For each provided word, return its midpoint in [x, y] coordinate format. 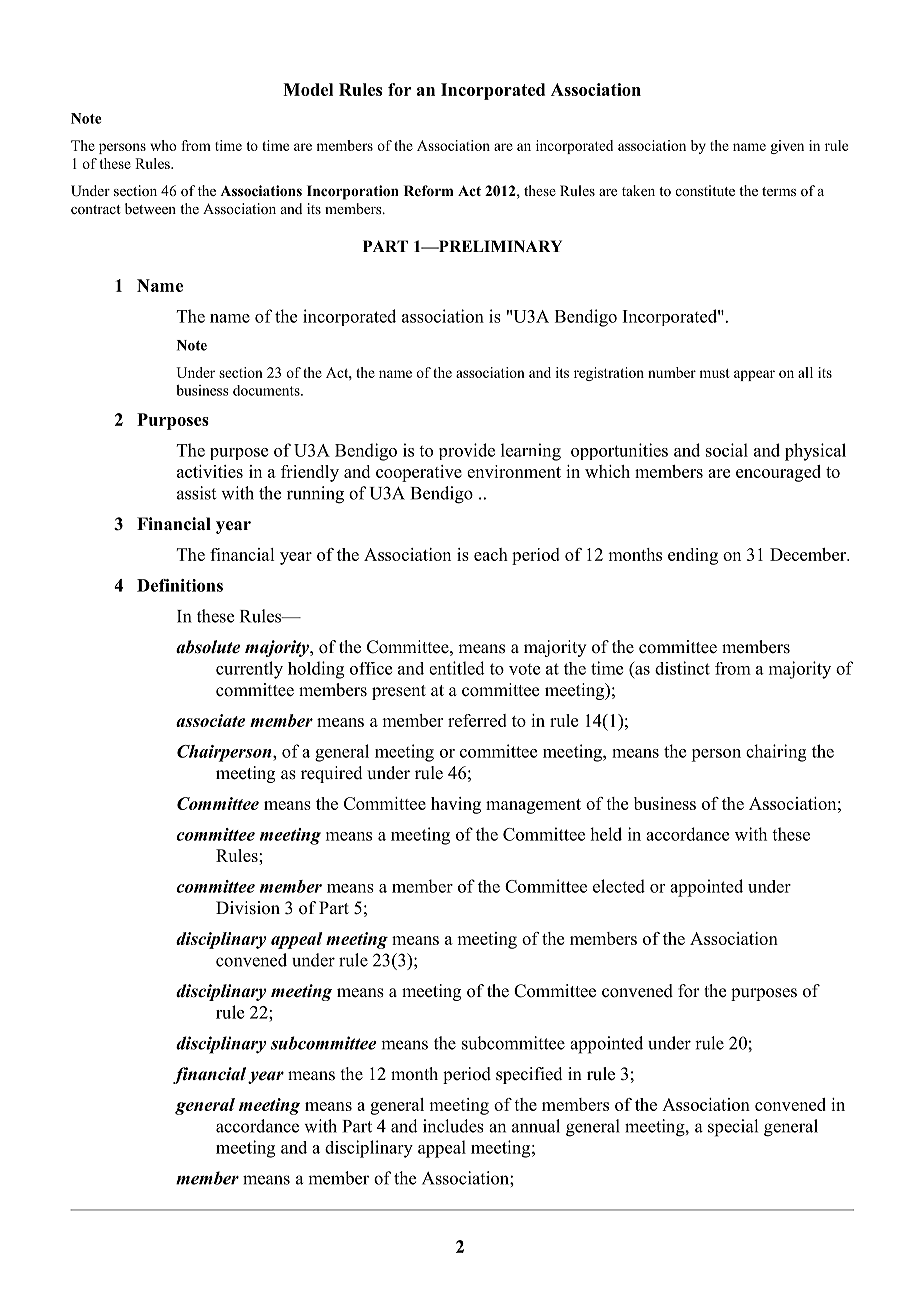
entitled [457, 668]
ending [693, 556]
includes [453, 1126]
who [163, 145]
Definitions [180, 585]
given [787, 147]
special [733, 1128]
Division [248, 908]
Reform [428, 191]
